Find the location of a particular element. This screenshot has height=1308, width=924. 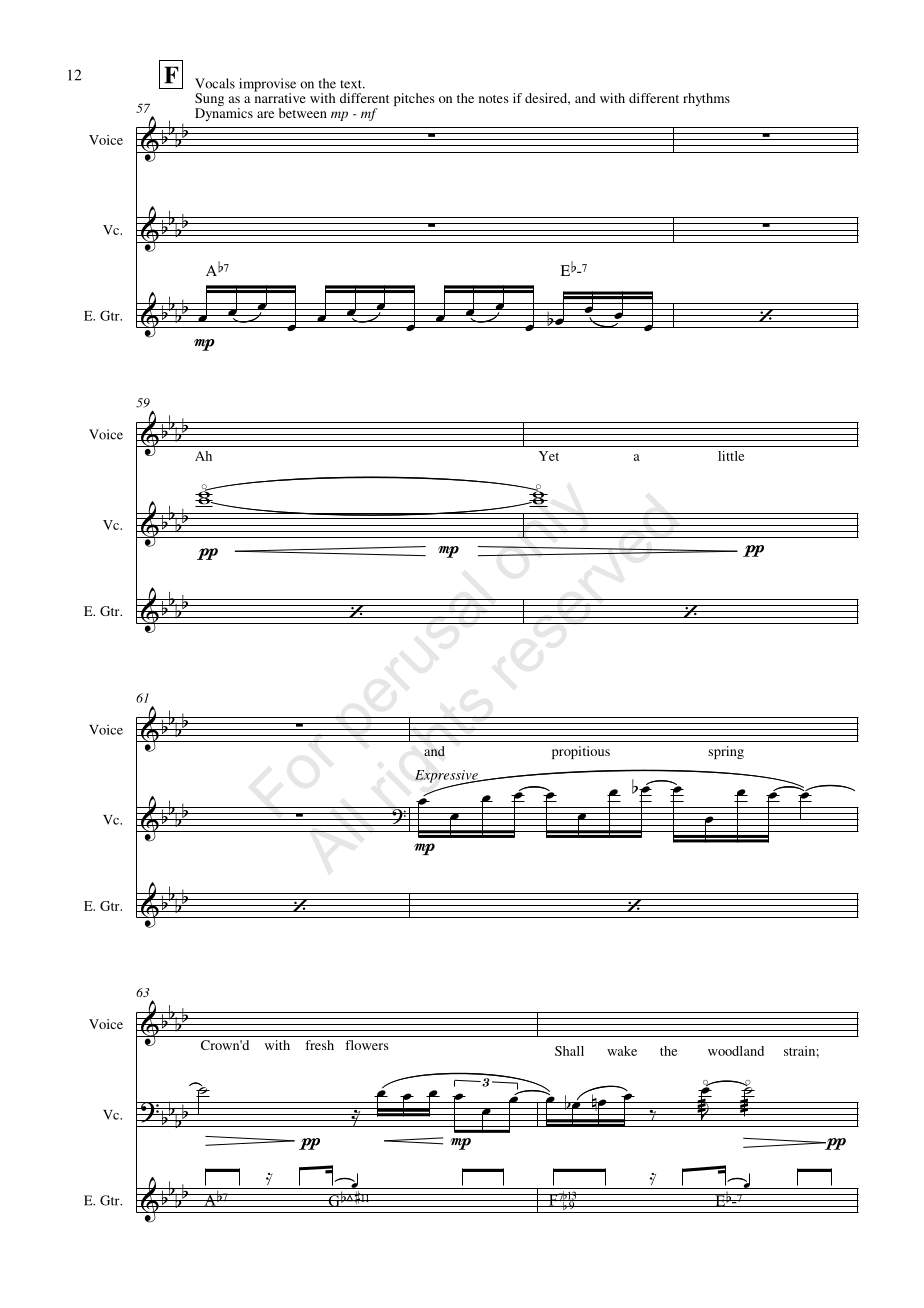

Dynamics is located at coordinates (224, 114).
